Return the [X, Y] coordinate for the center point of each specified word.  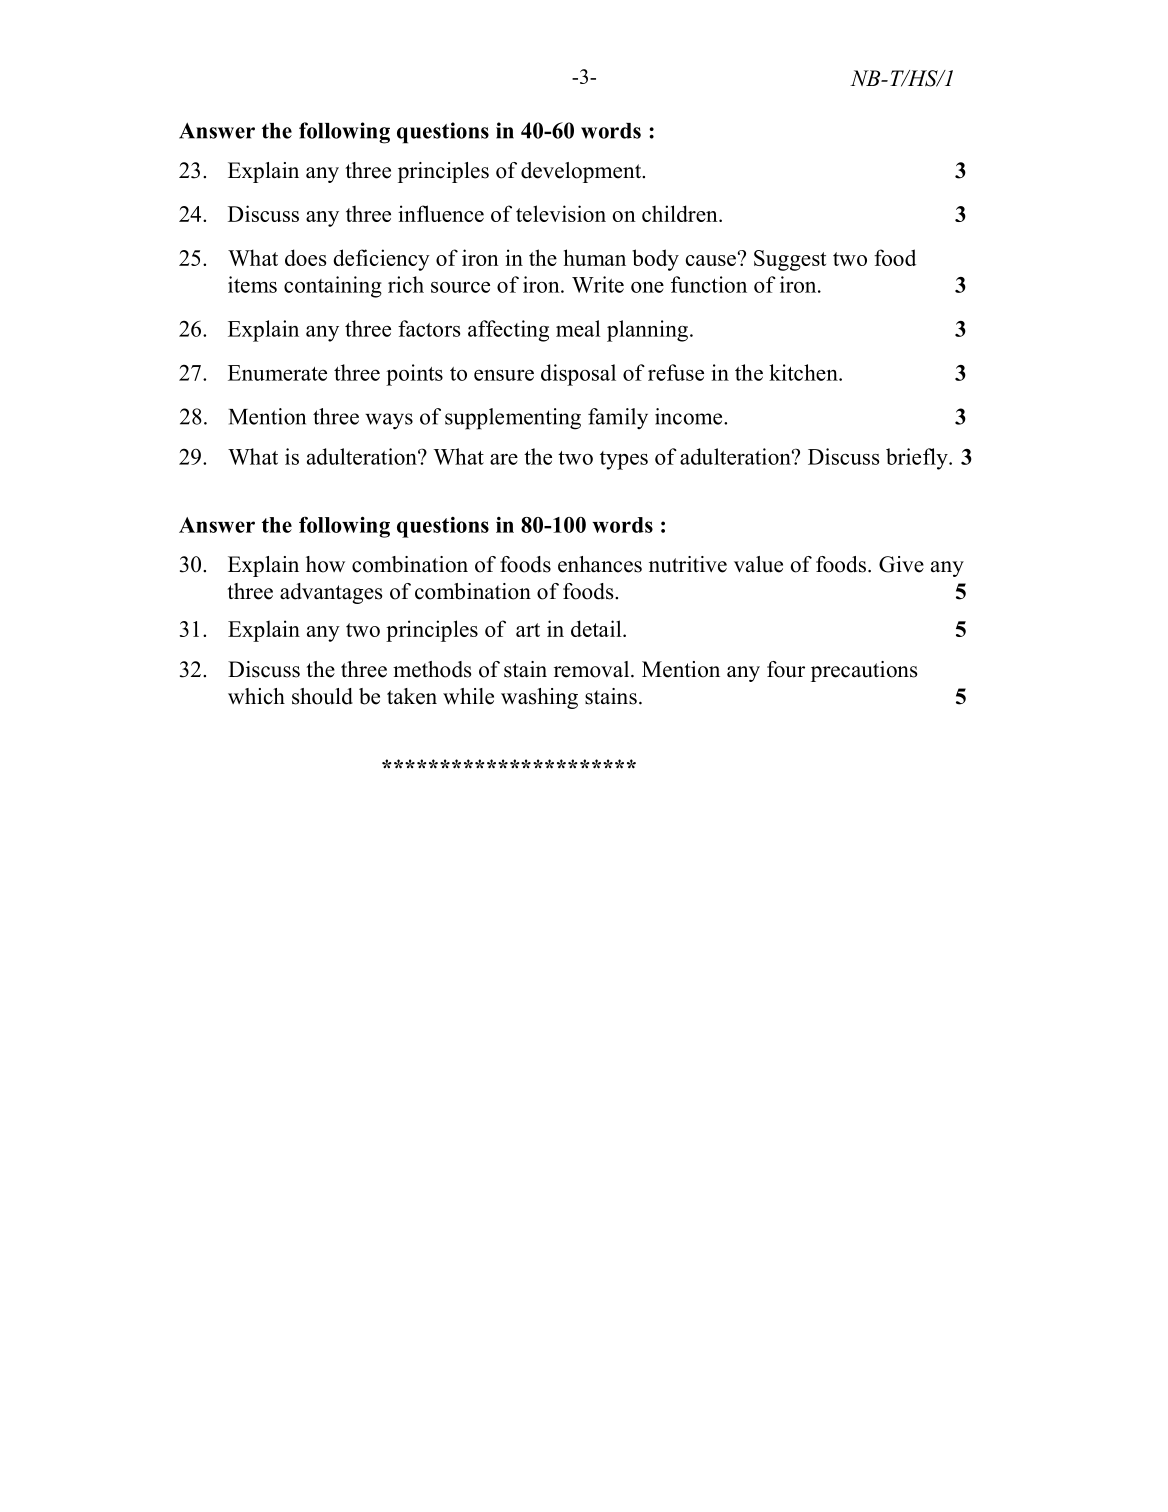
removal [593, 669]
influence [441, 213]
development [582, 172]
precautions [864, 671]
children [681, 213]
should [322, 696]
